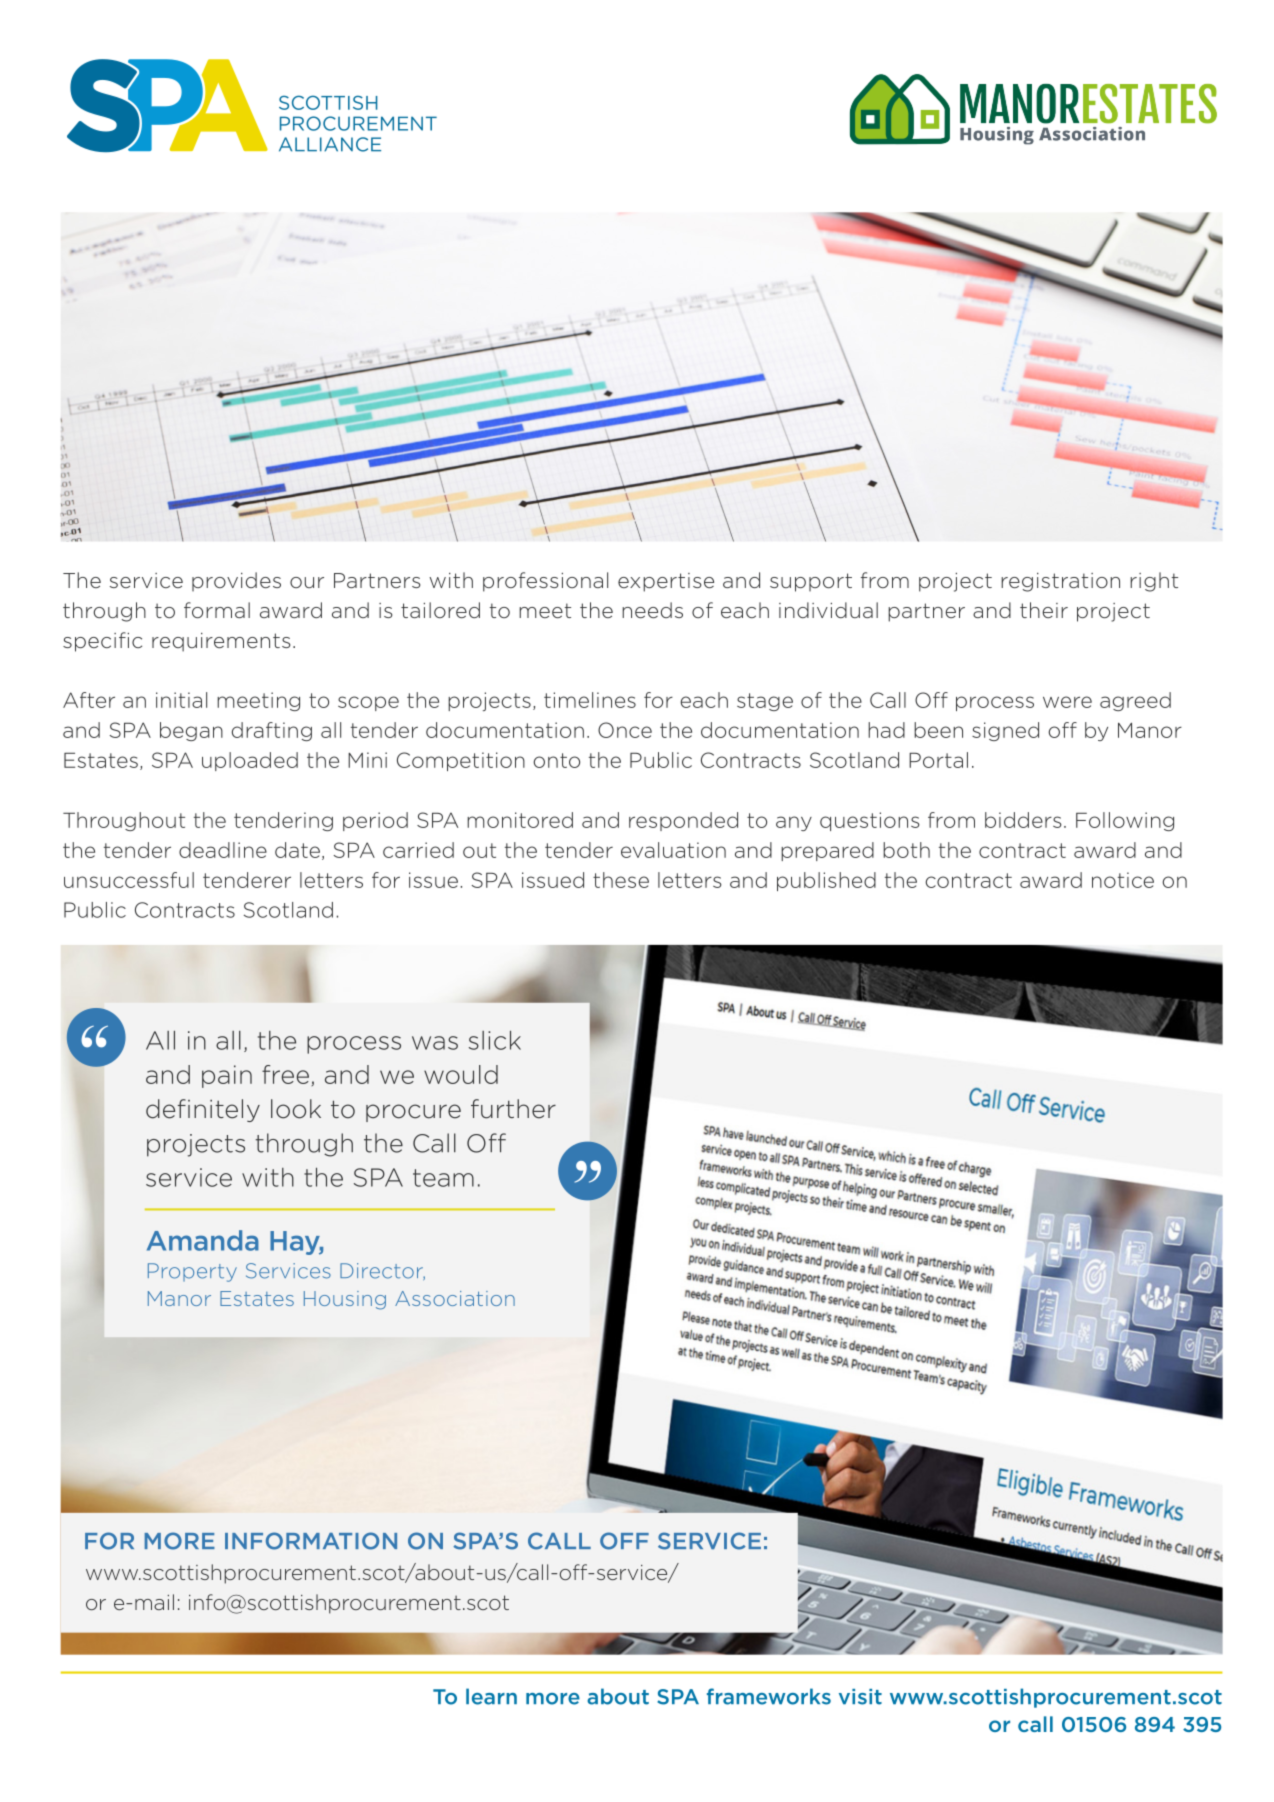 This image has height=1802, width=1274. What do you see at coordinates (769, 1696) in the image?
I see `frameworks` at bounding box center [769, 1696].
